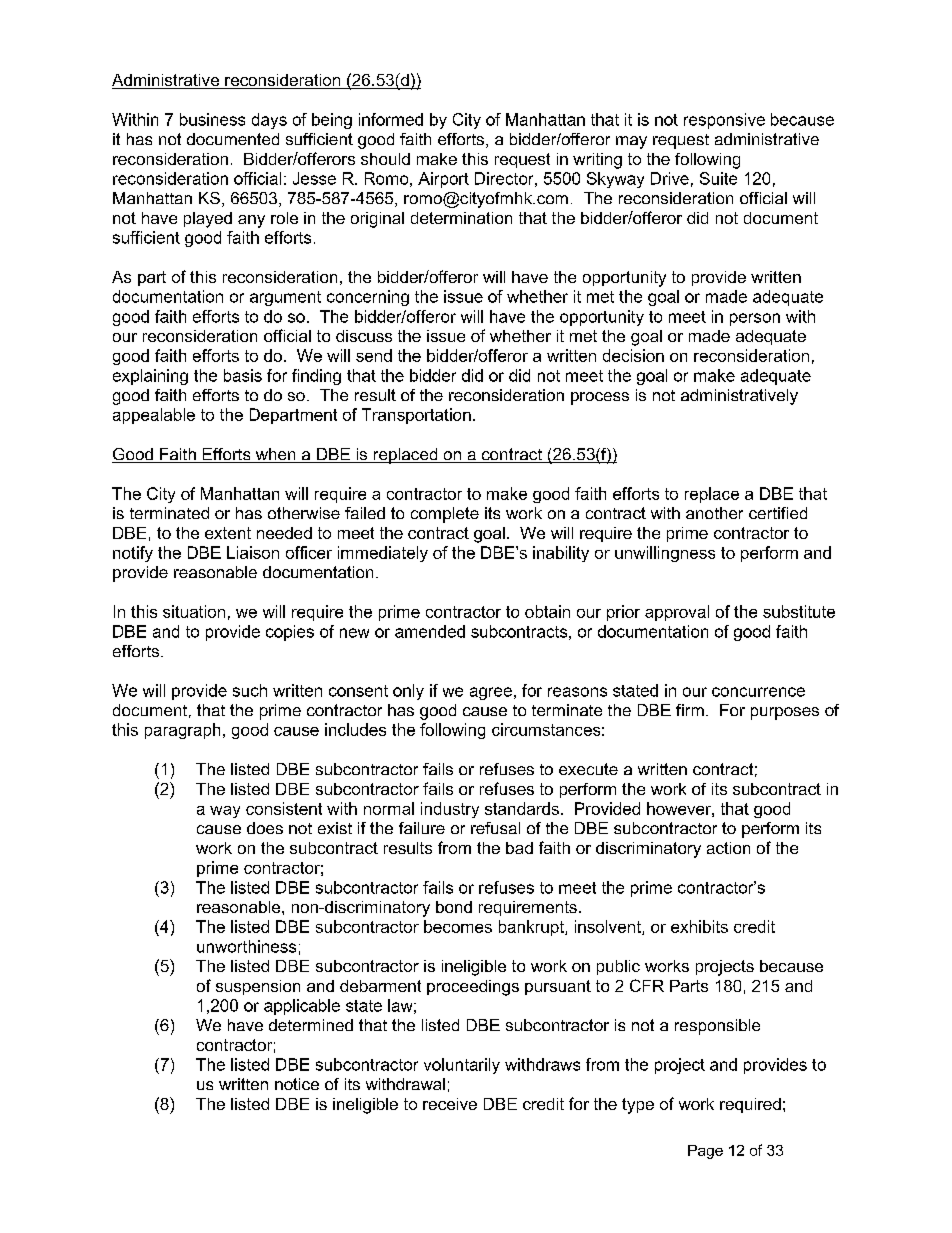 The image size is (952, 1233). Describe the element at coordinates (212, 119) in the image. I see `business` at that location.
